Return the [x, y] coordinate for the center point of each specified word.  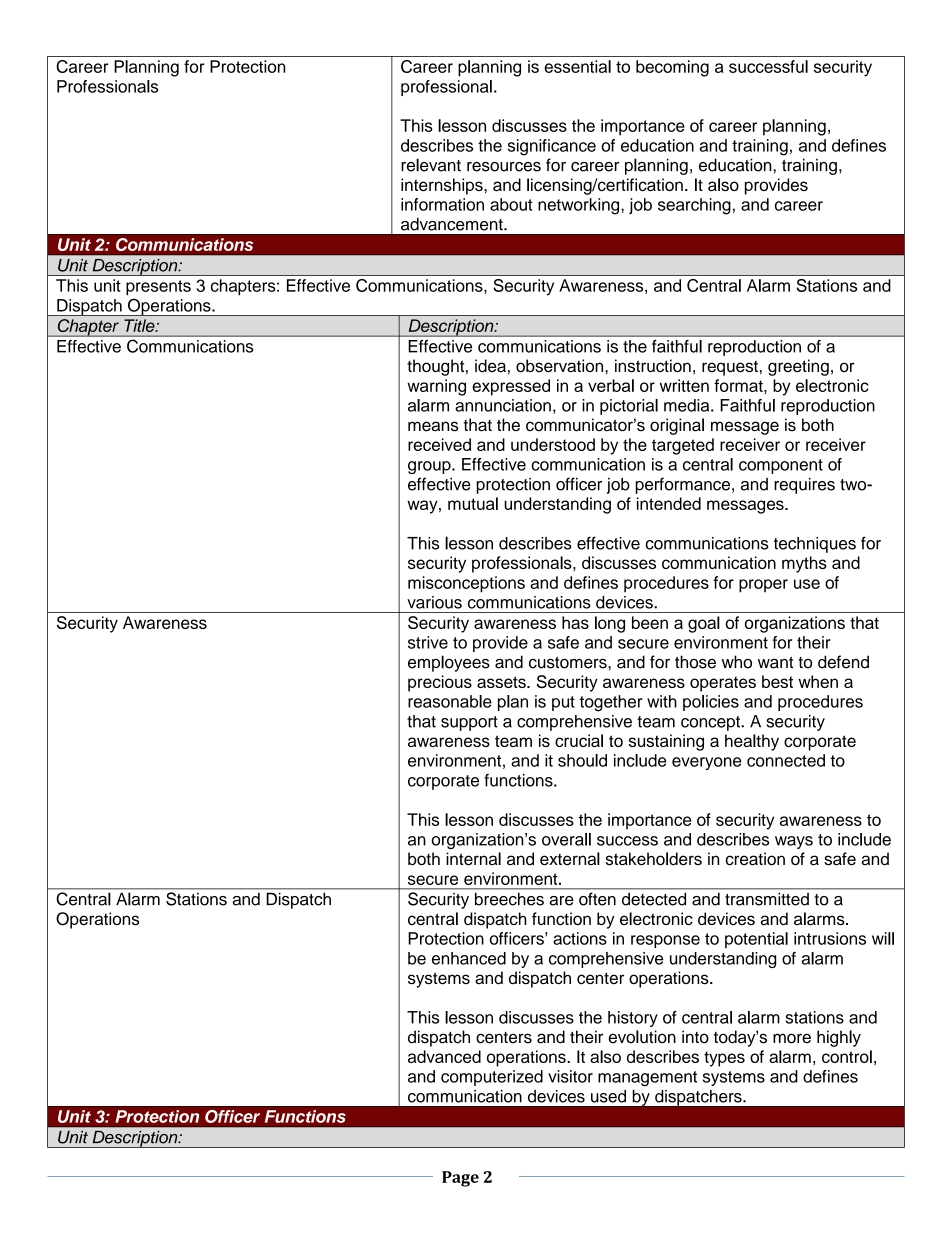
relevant [431, 165]
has [575, 622]
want [775, 663]
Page [460, 1179]
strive [428, 642]
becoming [672, 68]
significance [552, 147]
